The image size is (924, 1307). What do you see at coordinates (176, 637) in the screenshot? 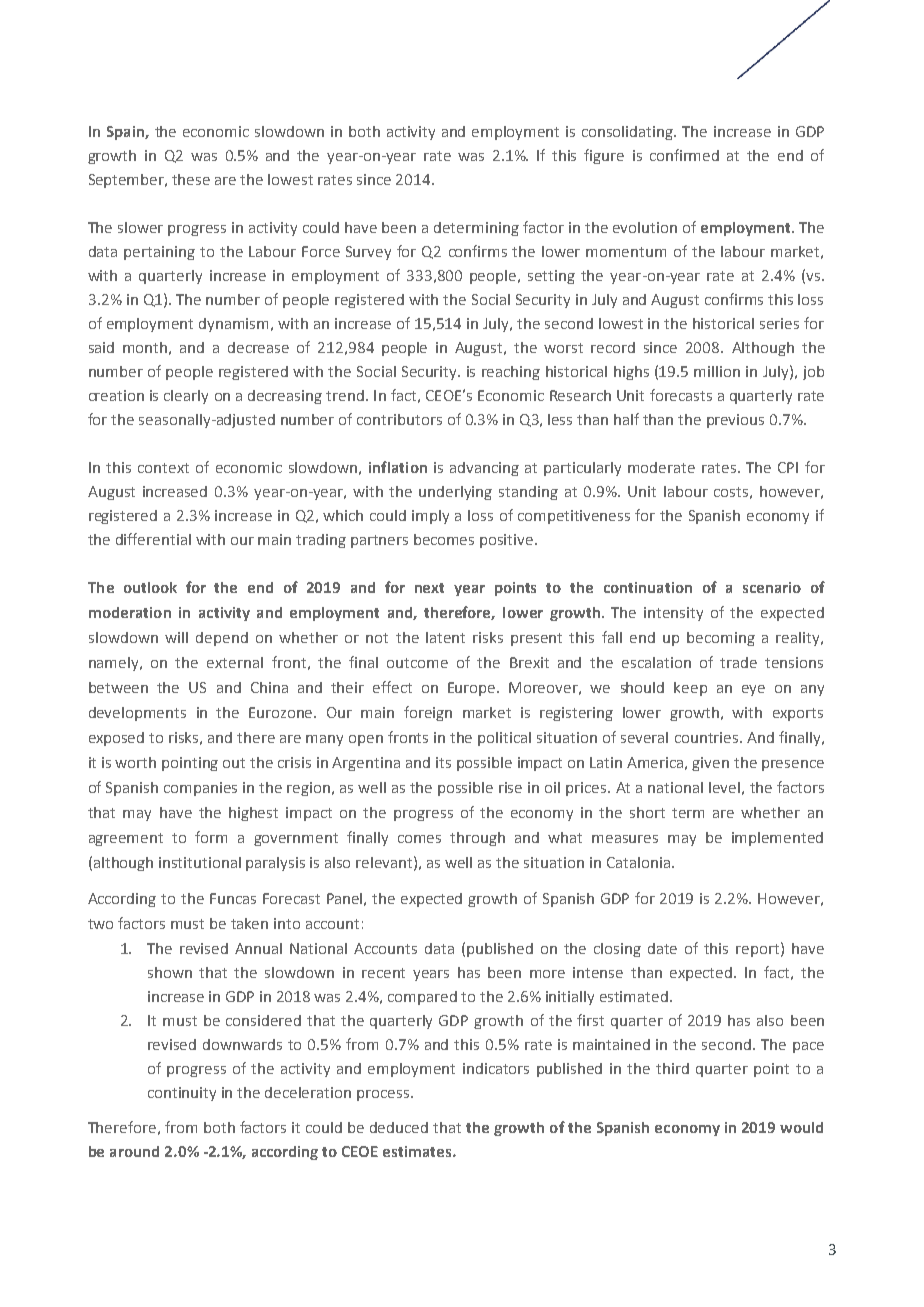
I see `will` at bounding box center [176, 637].
